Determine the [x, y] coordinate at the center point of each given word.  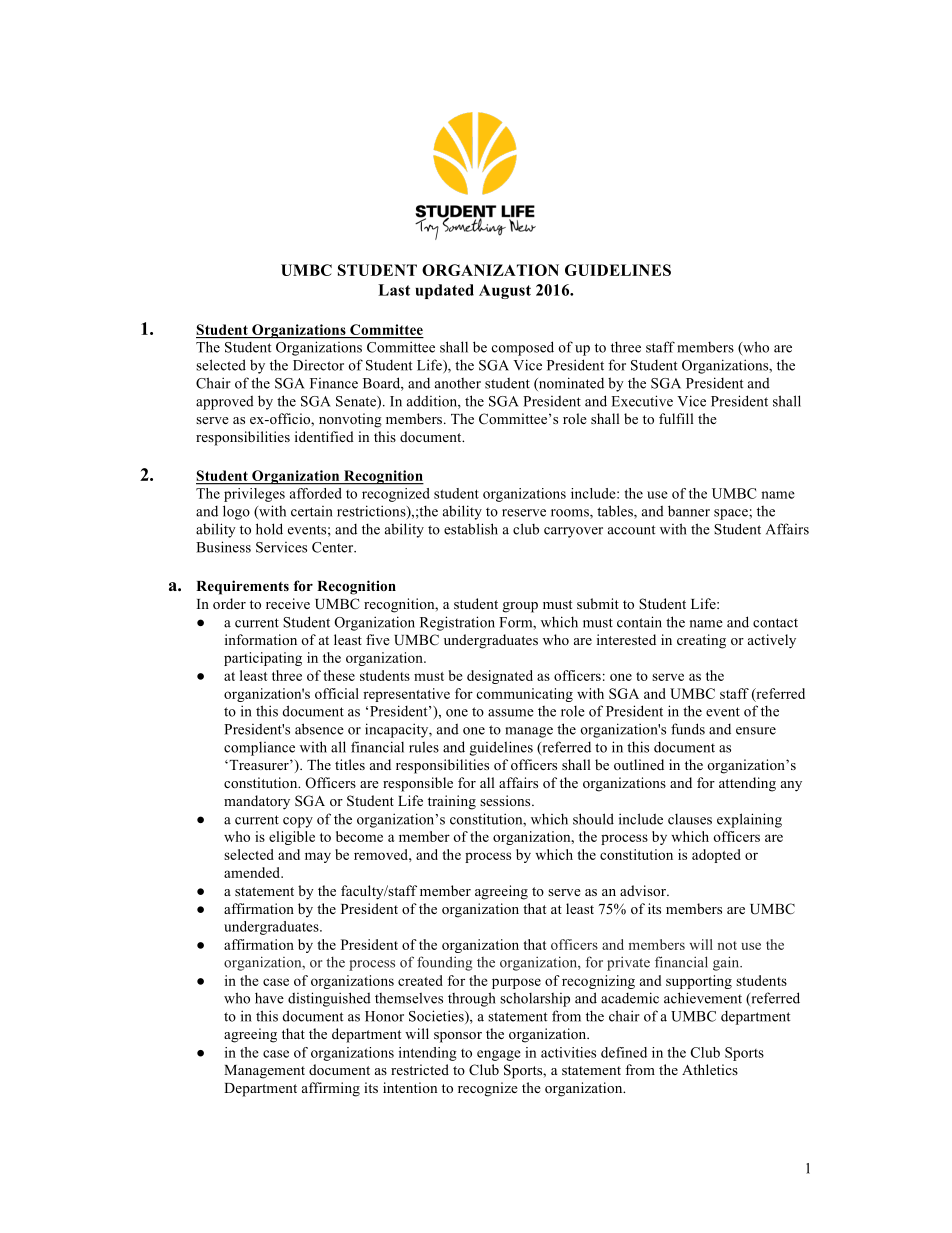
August [505, 291]
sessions [506, 800]
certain [312, 511]
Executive [642, 401]
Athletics [710, 1069]
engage [499, 1055]
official [337, 693]
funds [688, 729]
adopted [716, 856]
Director [318, 365]
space [732, 514]
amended [253, 872]
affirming [331, 1089]
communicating [524, 695]
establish [471, 529]
